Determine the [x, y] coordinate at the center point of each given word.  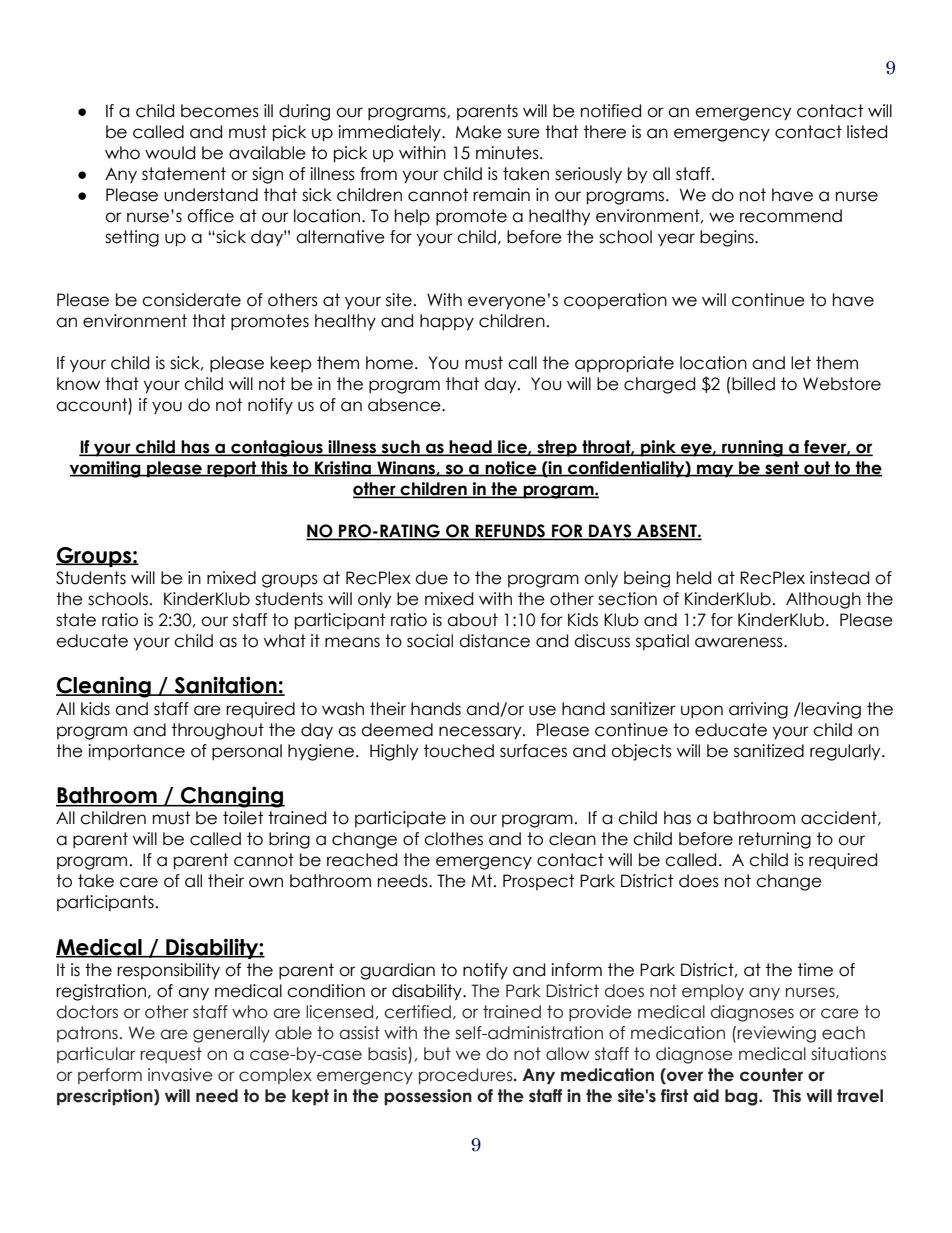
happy [447, 322]
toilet [243, 818]
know [78, 384]
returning [775, 840]
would [170, 153]
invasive [180, 1075]
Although [823, 600]
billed [752, 384]
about [472, 620]
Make [479, 132]
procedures [467, 1076]
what [285, 641]
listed [867, 132]
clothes [453, 839]
